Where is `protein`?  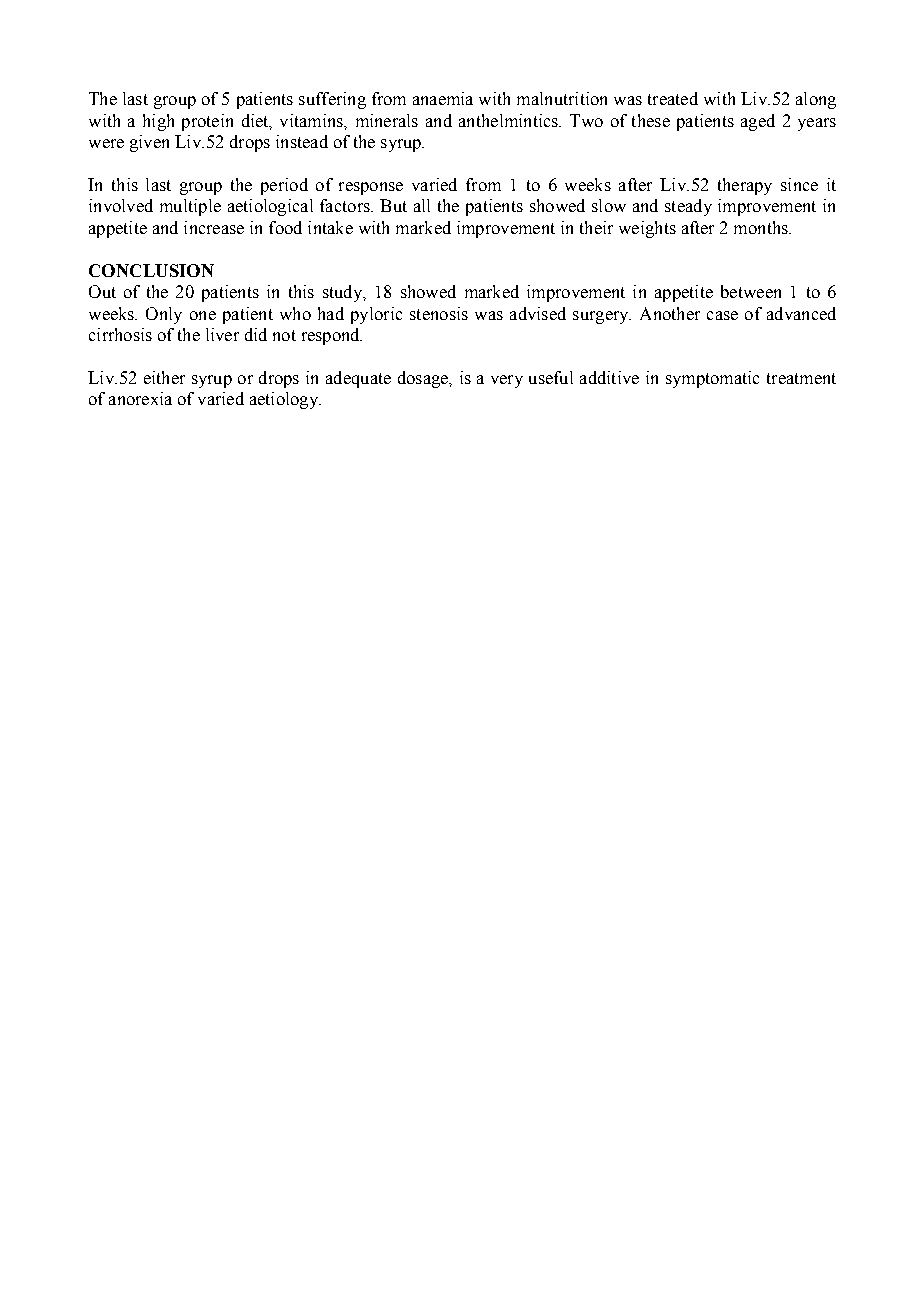 protein is located at coordinates (207, 122).
